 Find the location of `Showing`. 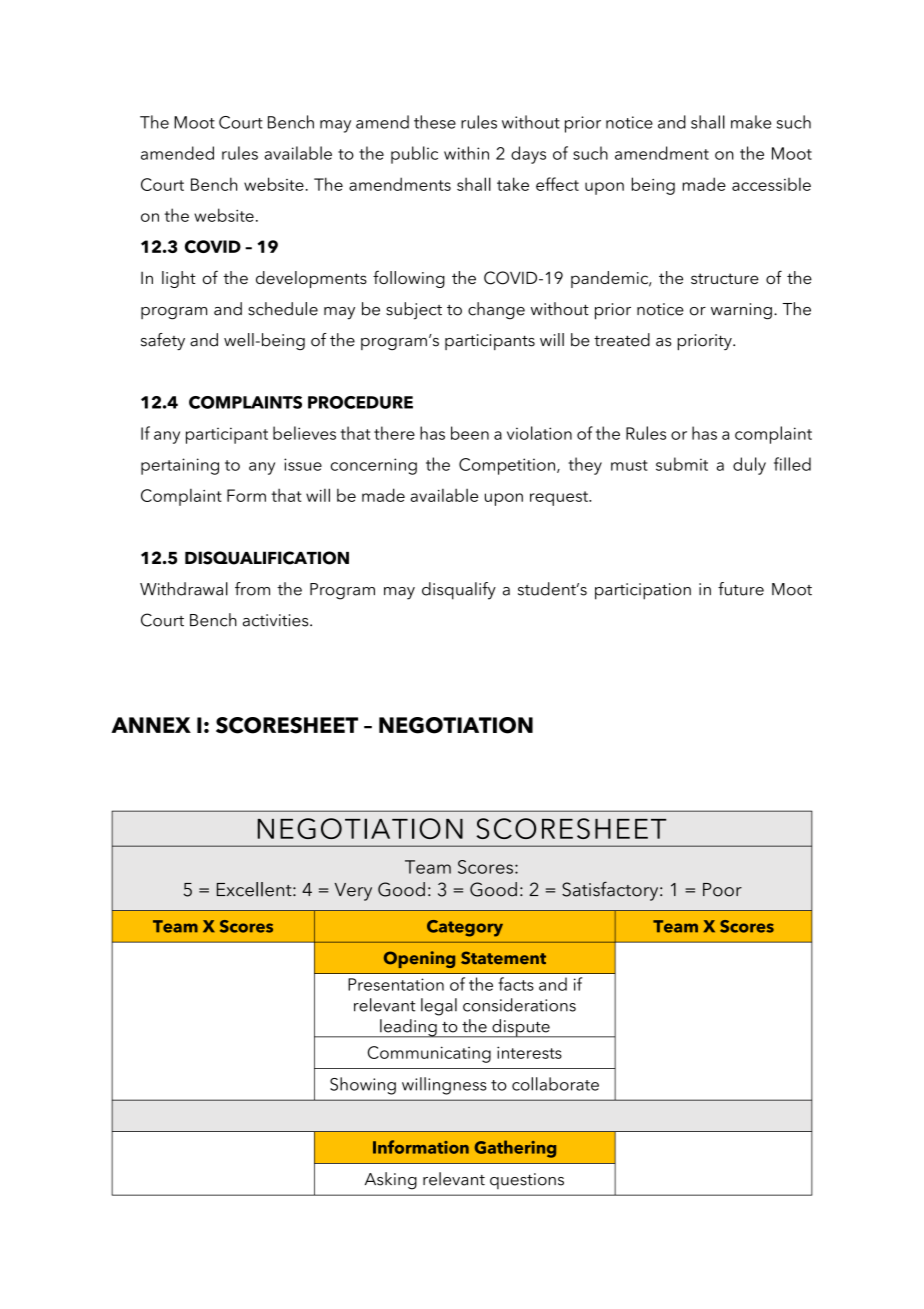

Showing is located at coordinates (363, 1086).
